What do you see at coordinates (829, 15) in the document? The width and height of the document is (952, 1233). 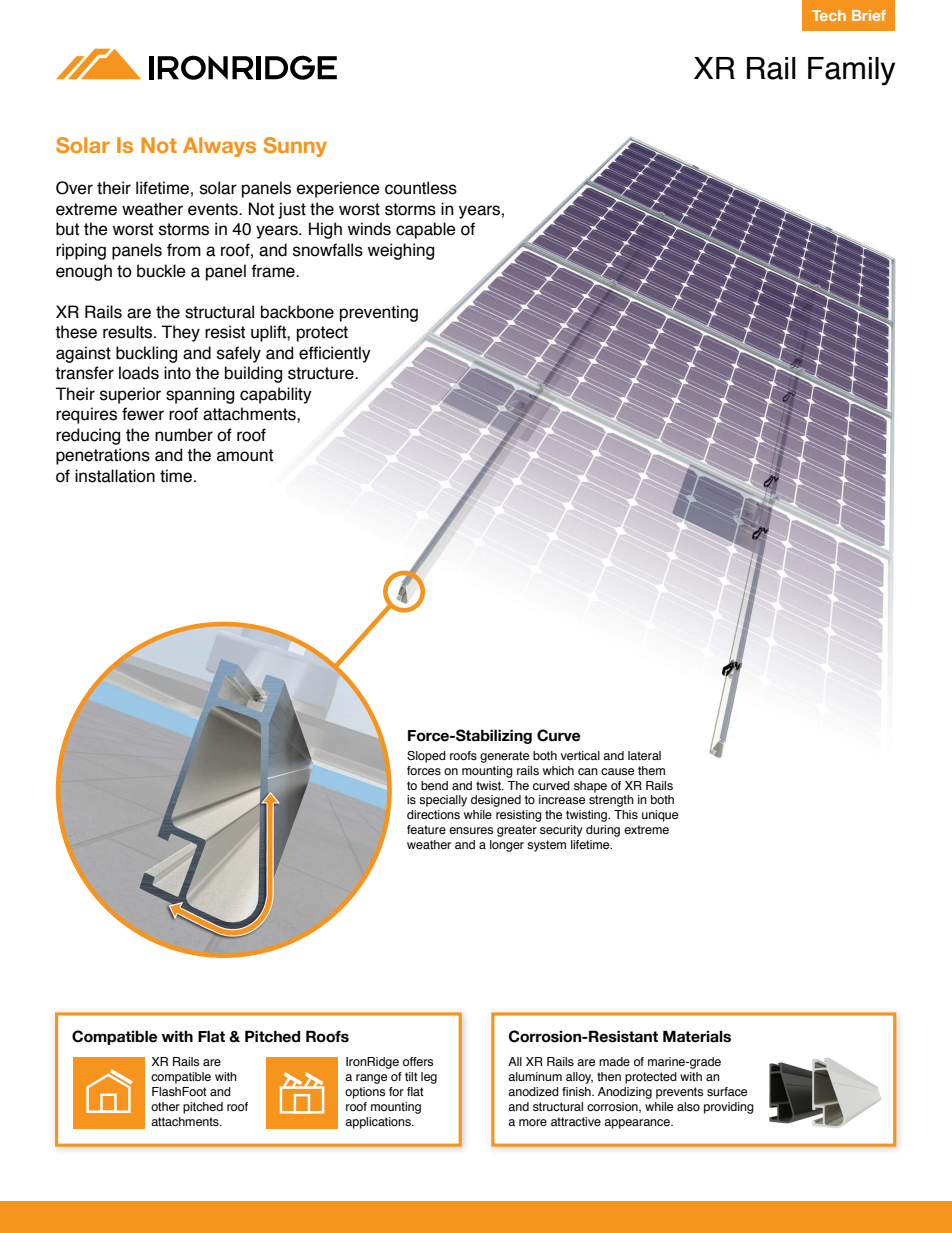 I see `Tech` at bounding box center [829, 15].
